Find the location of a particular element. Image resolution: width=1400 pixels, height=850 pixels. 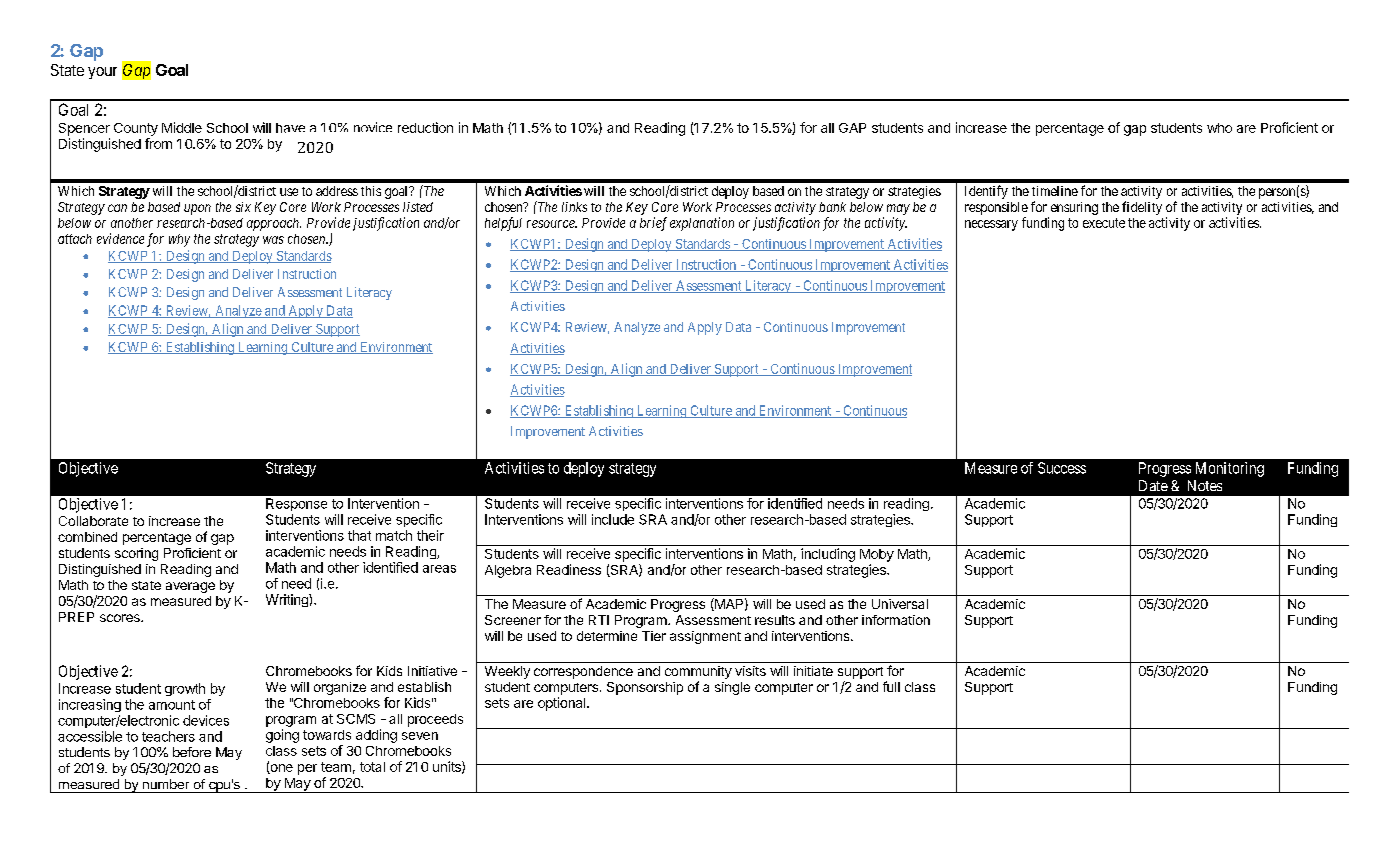

Universal is located at coordinates (900, 604).
